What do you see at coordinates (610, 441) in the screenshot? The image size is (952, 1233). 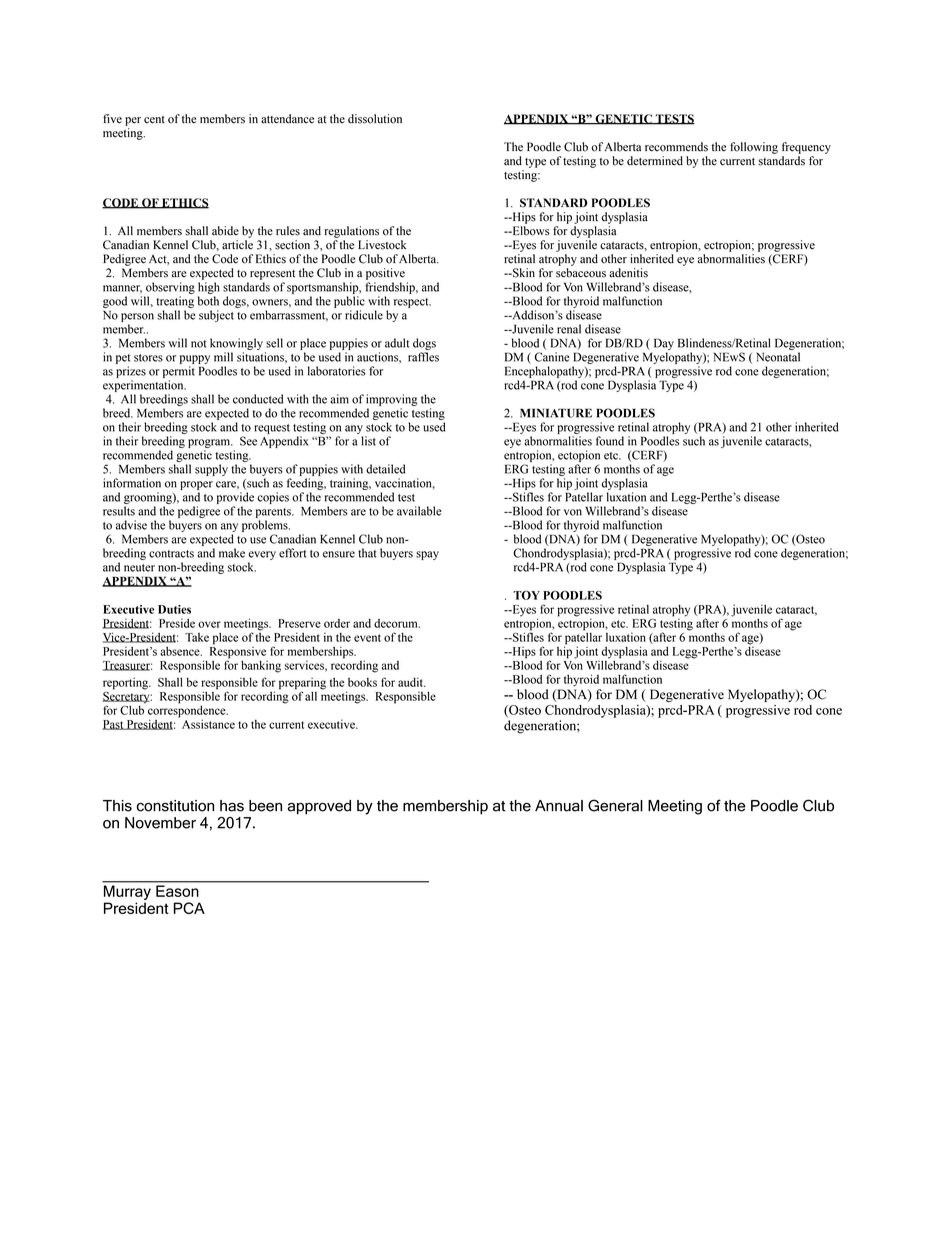 I see `found` at bounding box center [610, 441].
